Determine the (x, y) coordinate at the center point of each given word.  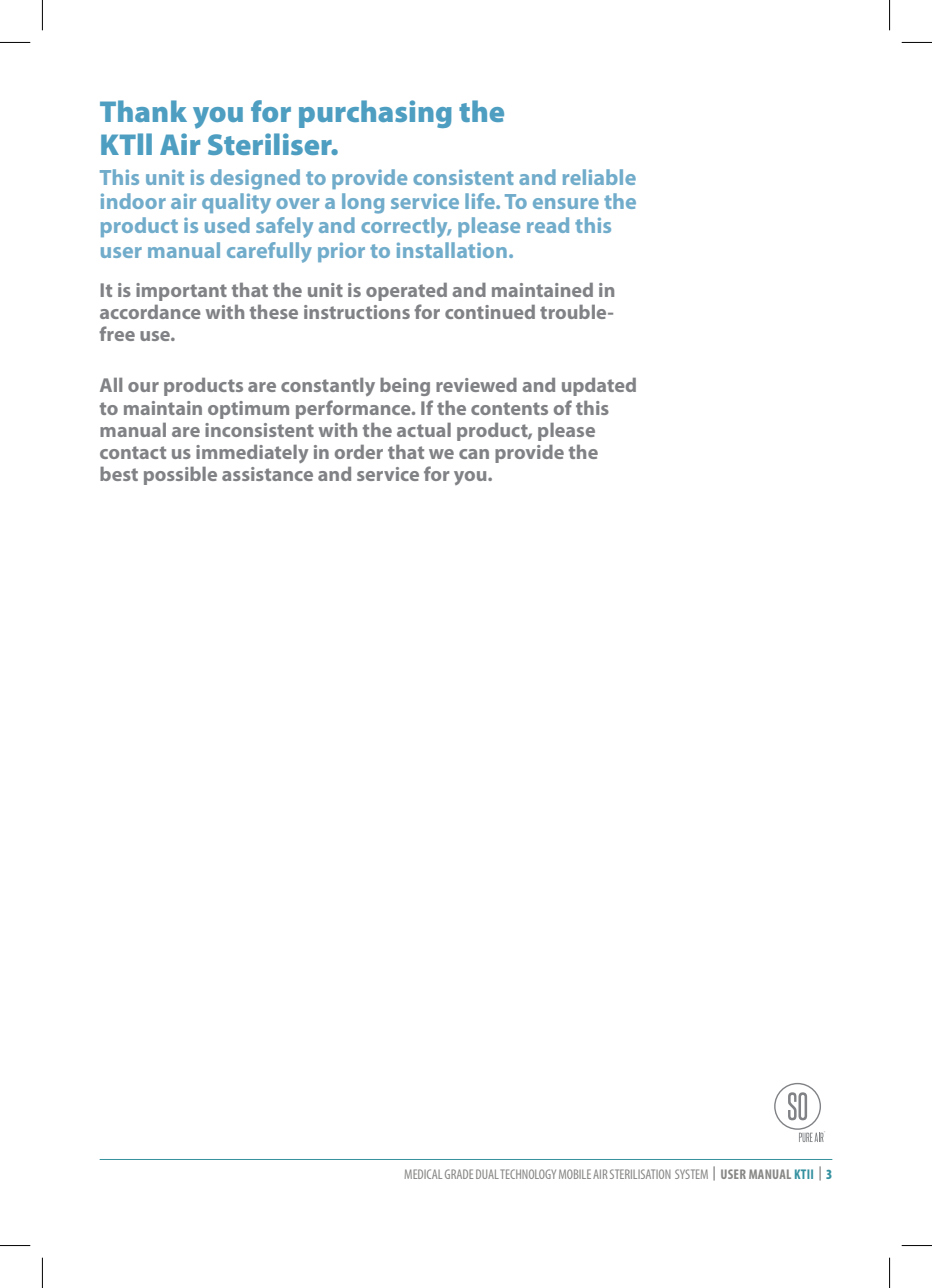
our (143, 387)
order (359, 452)
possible (180, 476)
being (405, 387)
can (474, 454)
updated (599, 387)
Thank (143, 111)
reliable (599, 177)
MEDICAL (423, 1174)
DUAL (487, 1174)
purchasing (375, 114)
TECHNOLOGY (528, 1174)
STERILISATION (640, 1174)
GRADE (459, 1174)
